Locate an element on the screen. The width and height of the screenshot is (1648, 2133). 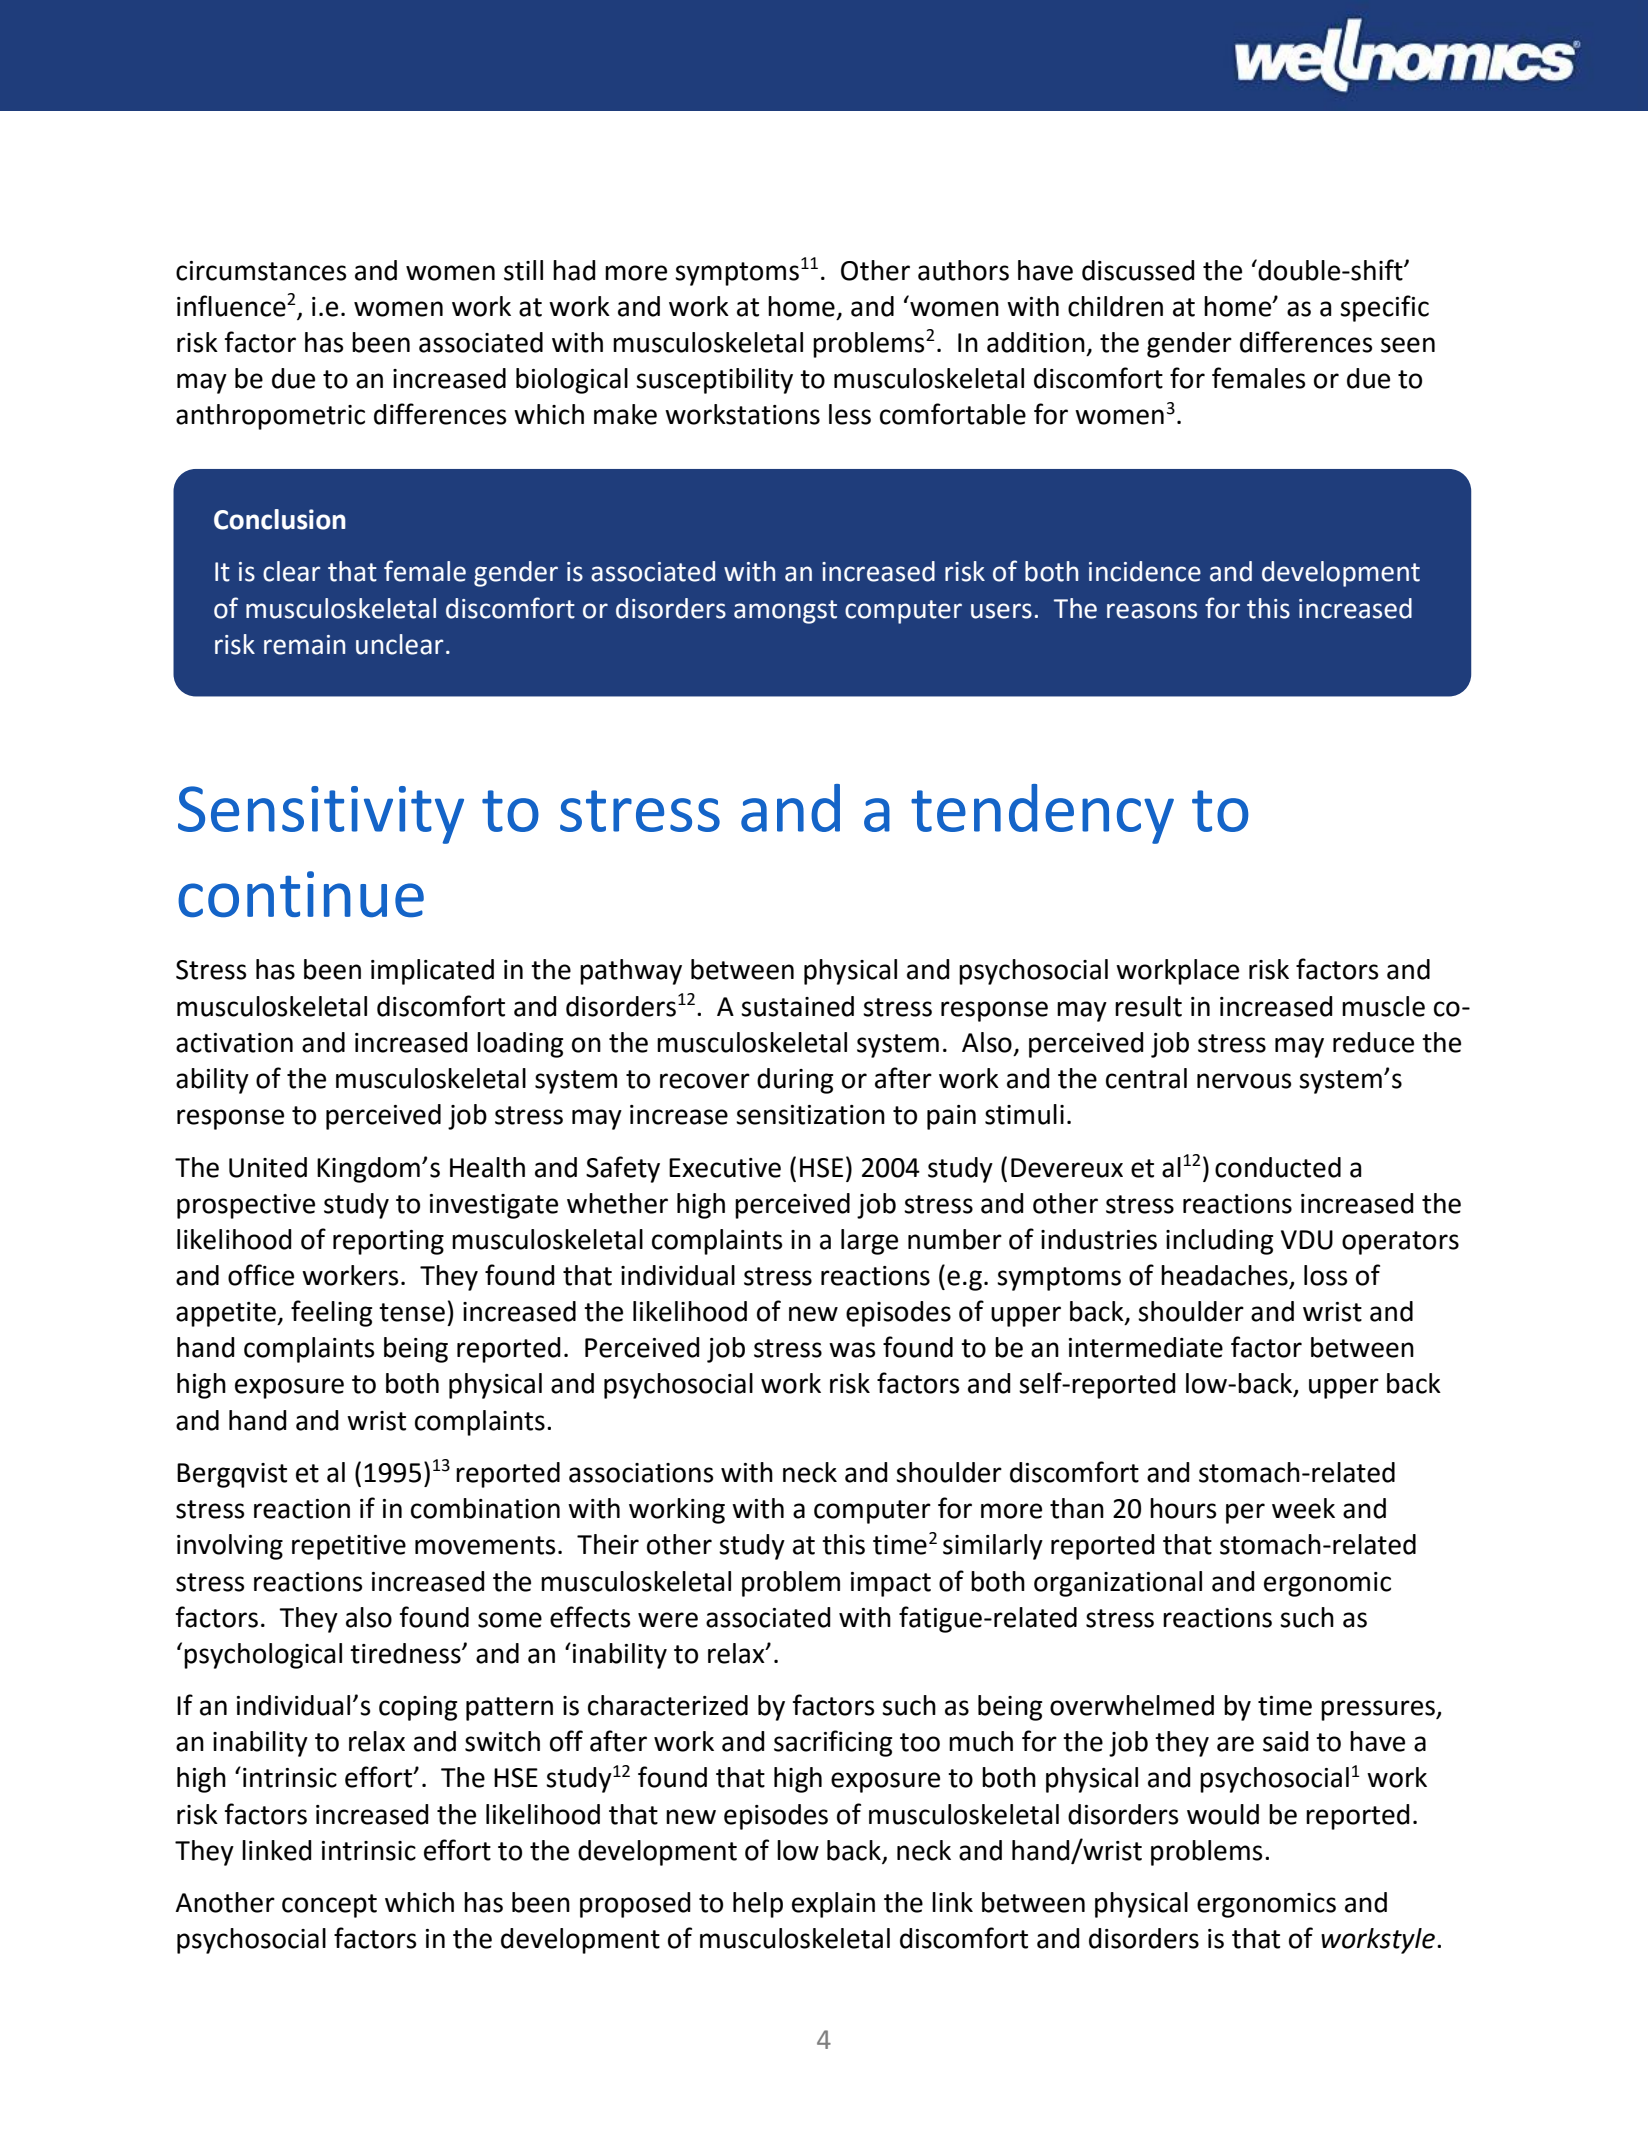
susceptibility is located at coordinates (714, 381).
